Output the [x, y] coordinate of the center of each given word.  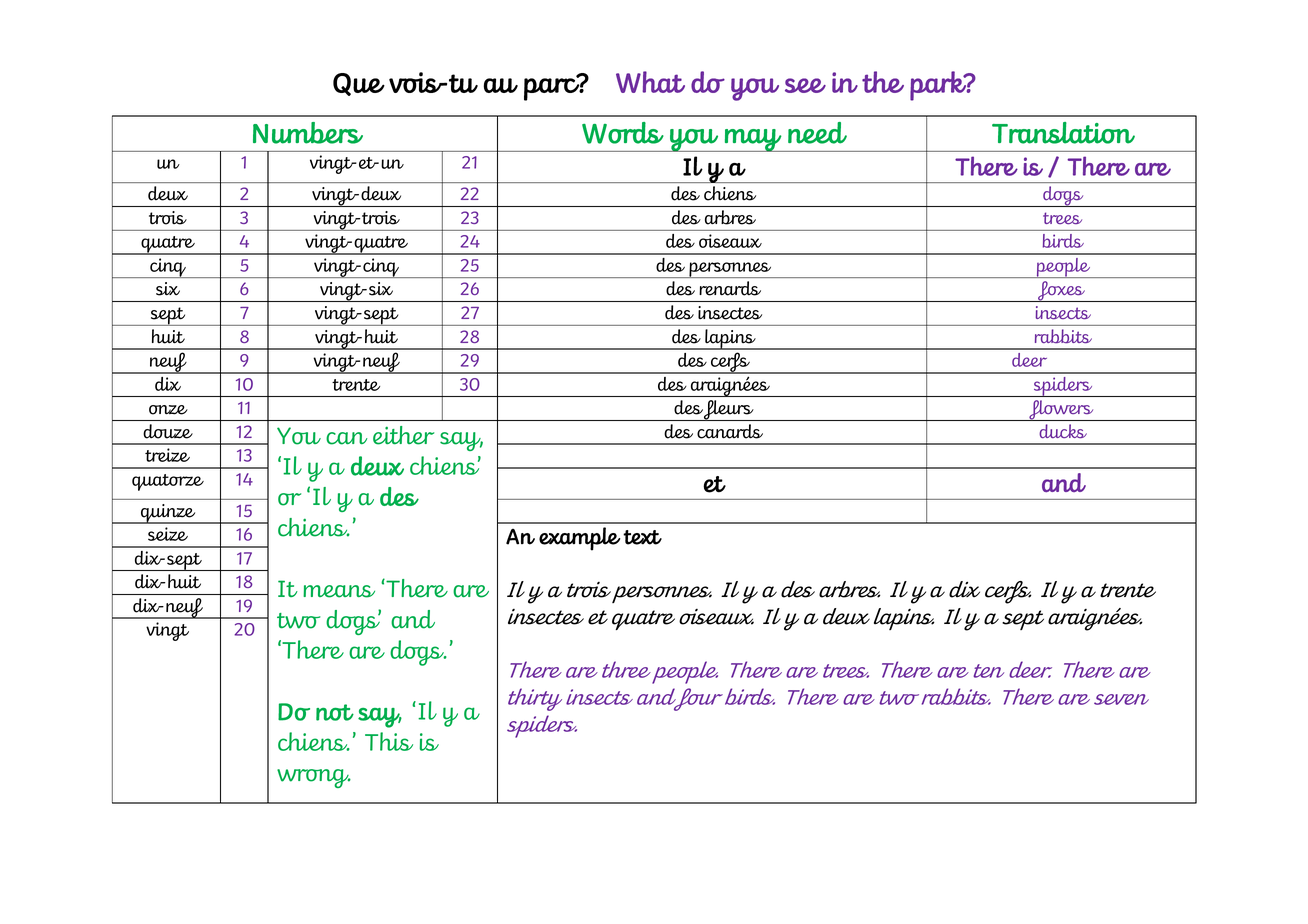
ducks [1063, 431]
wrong [314, 778]
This [389, 741]
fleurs [729, 410]
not [335, 712]
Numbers [308, 133]
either [403, 435]
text [642, 537]
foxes [1061, 291]
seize [168, 534]
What [650, 82]
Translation [1063, 133]
